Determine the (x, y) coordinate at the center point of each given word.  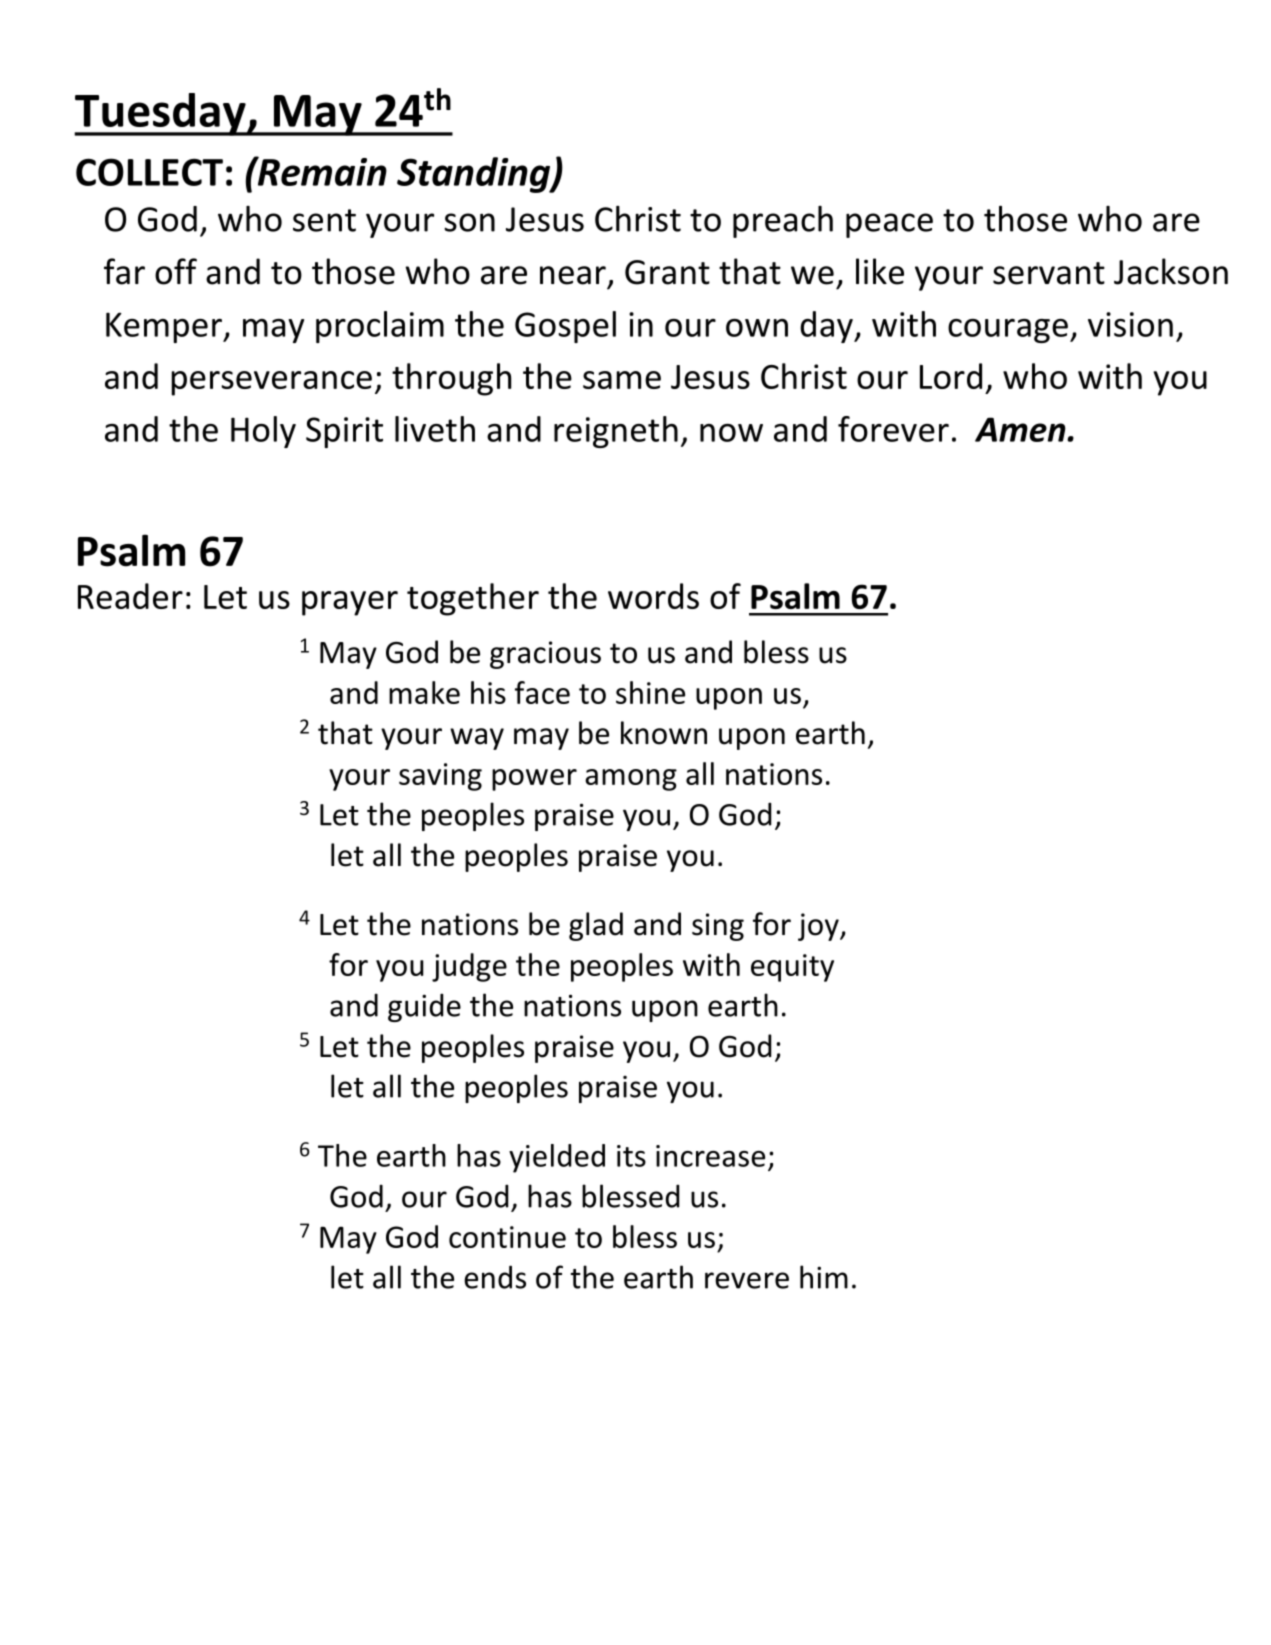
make (424, 692)
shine (650, 692)
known (664, 733)
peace (889, 225)
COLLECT (149, 172)
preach (783, 222)
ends (495, 1277)
